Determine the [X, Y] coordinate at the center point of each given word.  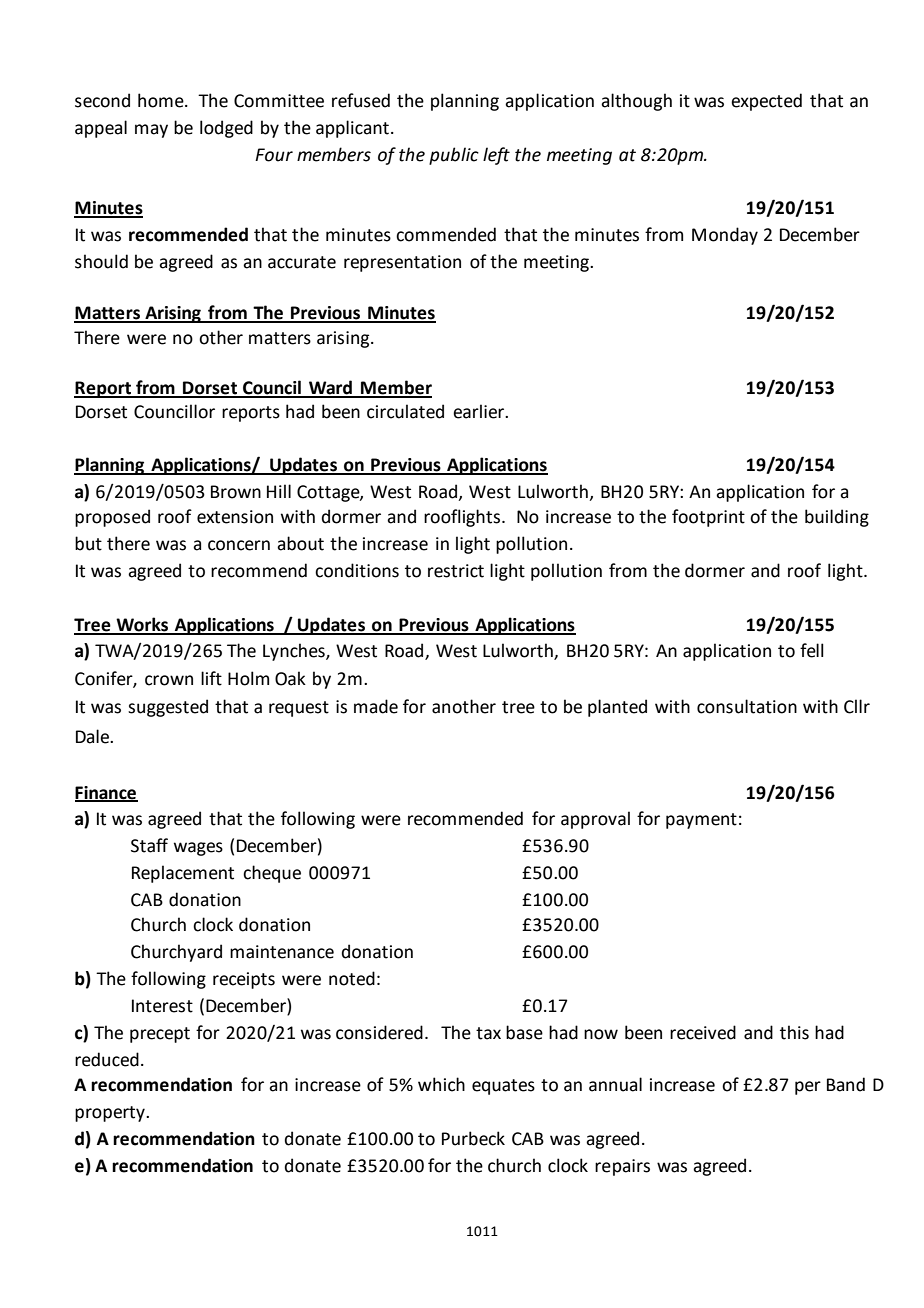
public [454, 156]
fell [812, 650]
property [111, 1114]
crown [169, 680]
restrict [456, 571]
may [151, 131]
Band [846, 1084]
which [441, 1084]
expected [766, 102]
